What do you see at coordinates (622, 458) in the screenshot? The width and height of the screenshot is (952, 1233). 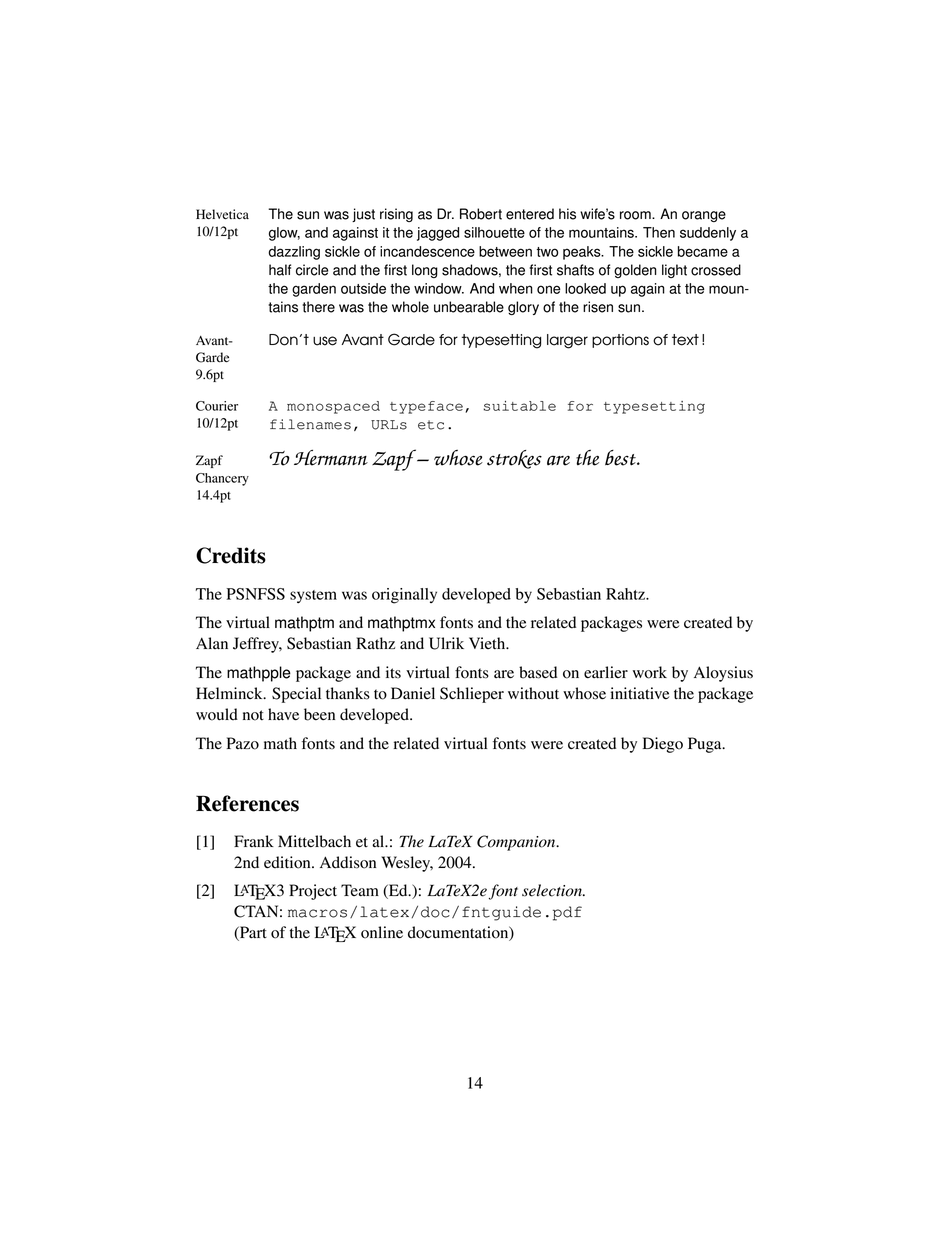 I see `best` at bounding box center [622, 458].
